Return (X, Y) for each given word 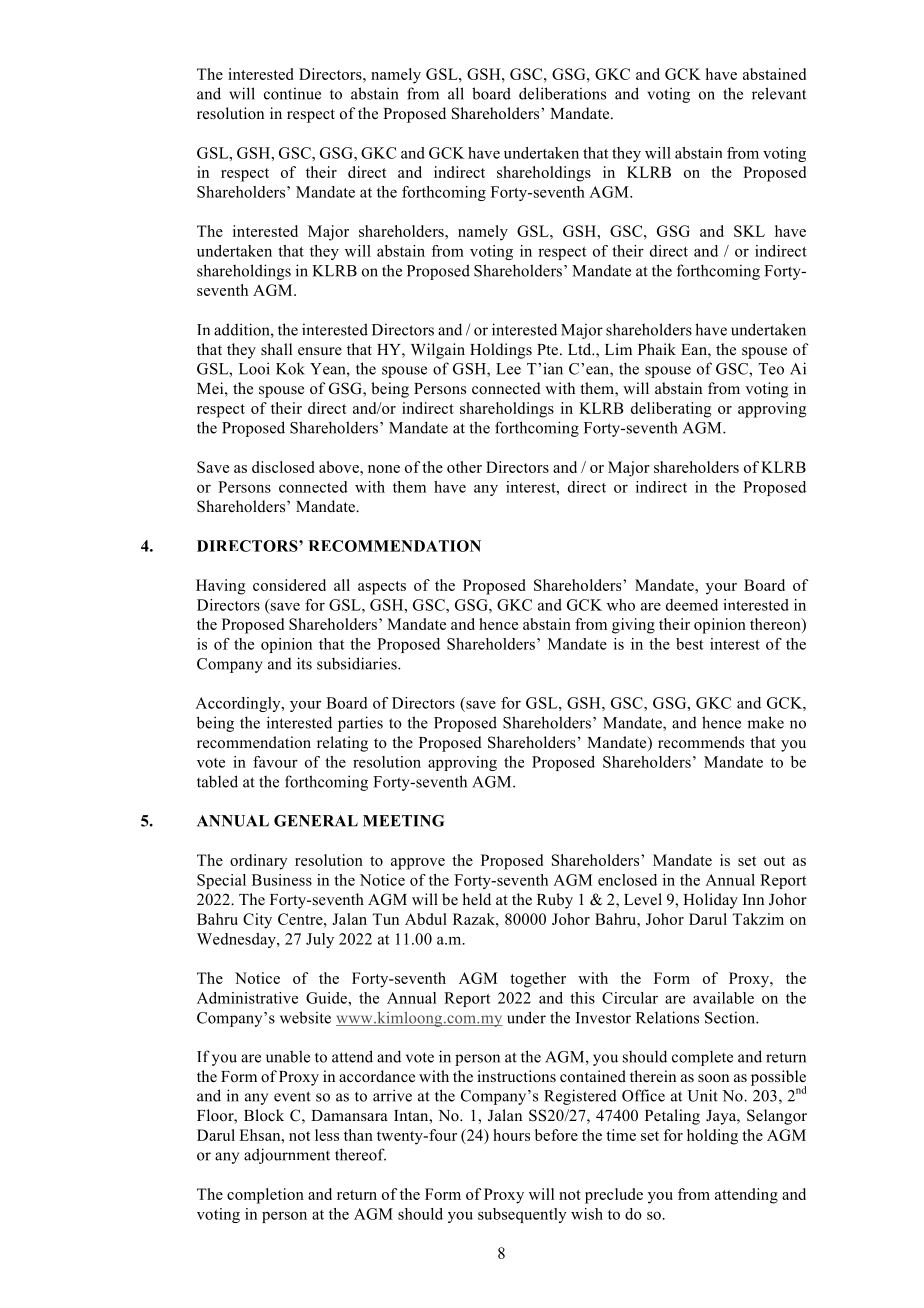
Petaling (672, 1117)
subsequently (522, 1215)
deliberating (671, 410)
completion (265, 1196)
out (774, 861)
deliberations (562, 93)
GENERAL (316, 821)
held (476, 899)
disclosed (283, 467)
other (464, 467)
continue (292, 93)
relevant (779, 93)
